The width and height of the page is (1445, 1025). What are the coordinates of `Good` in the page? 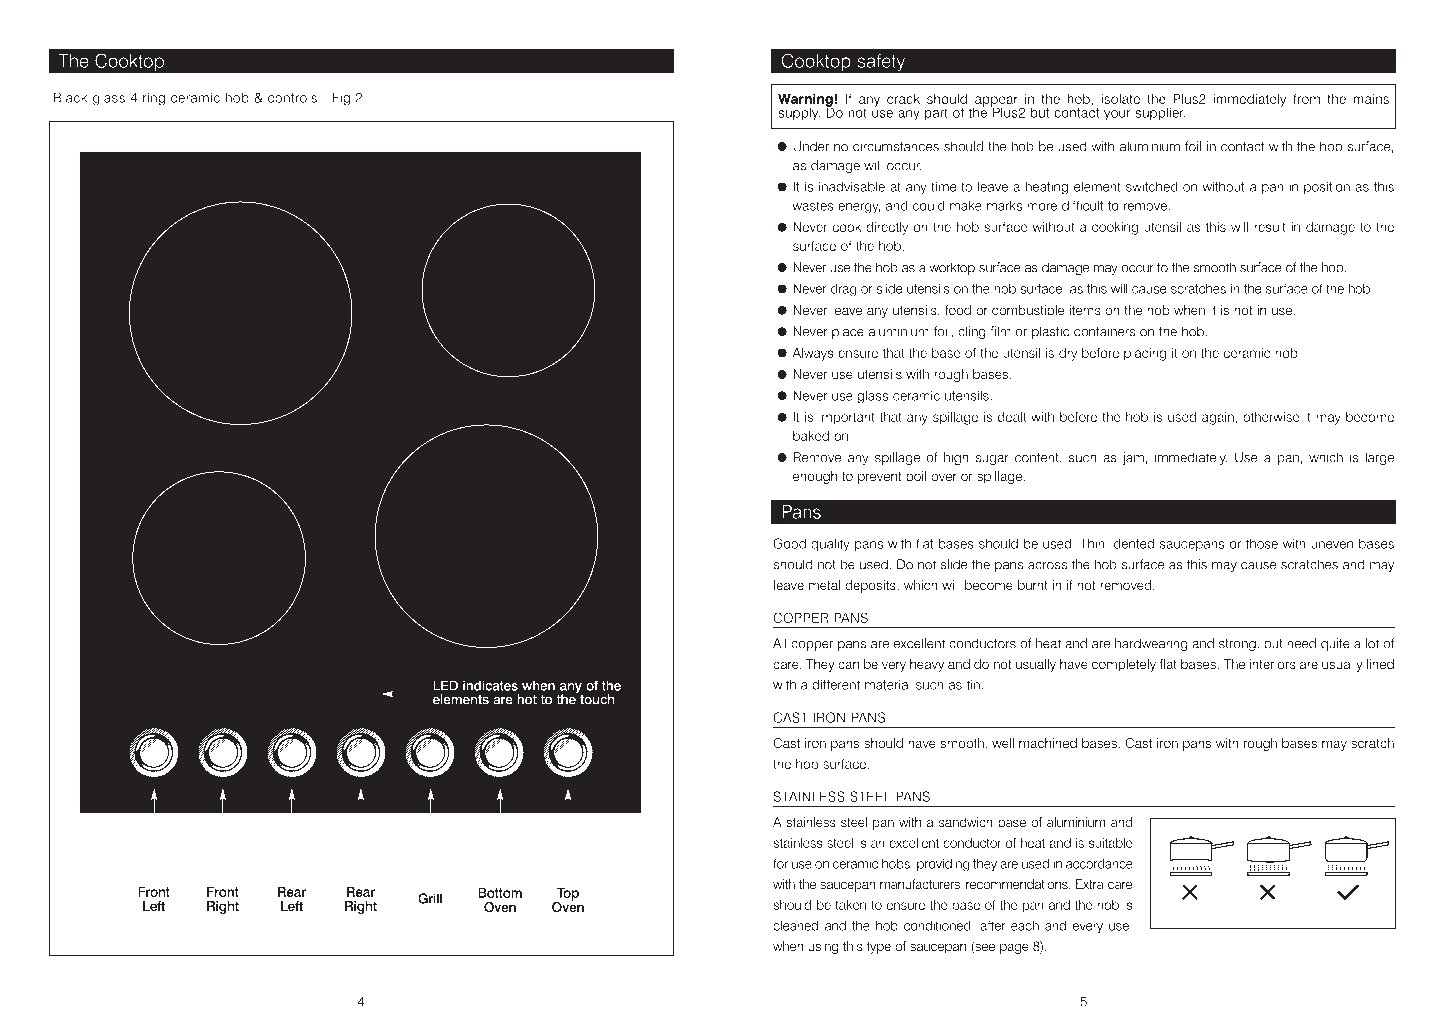 It's located at (789, 543).
